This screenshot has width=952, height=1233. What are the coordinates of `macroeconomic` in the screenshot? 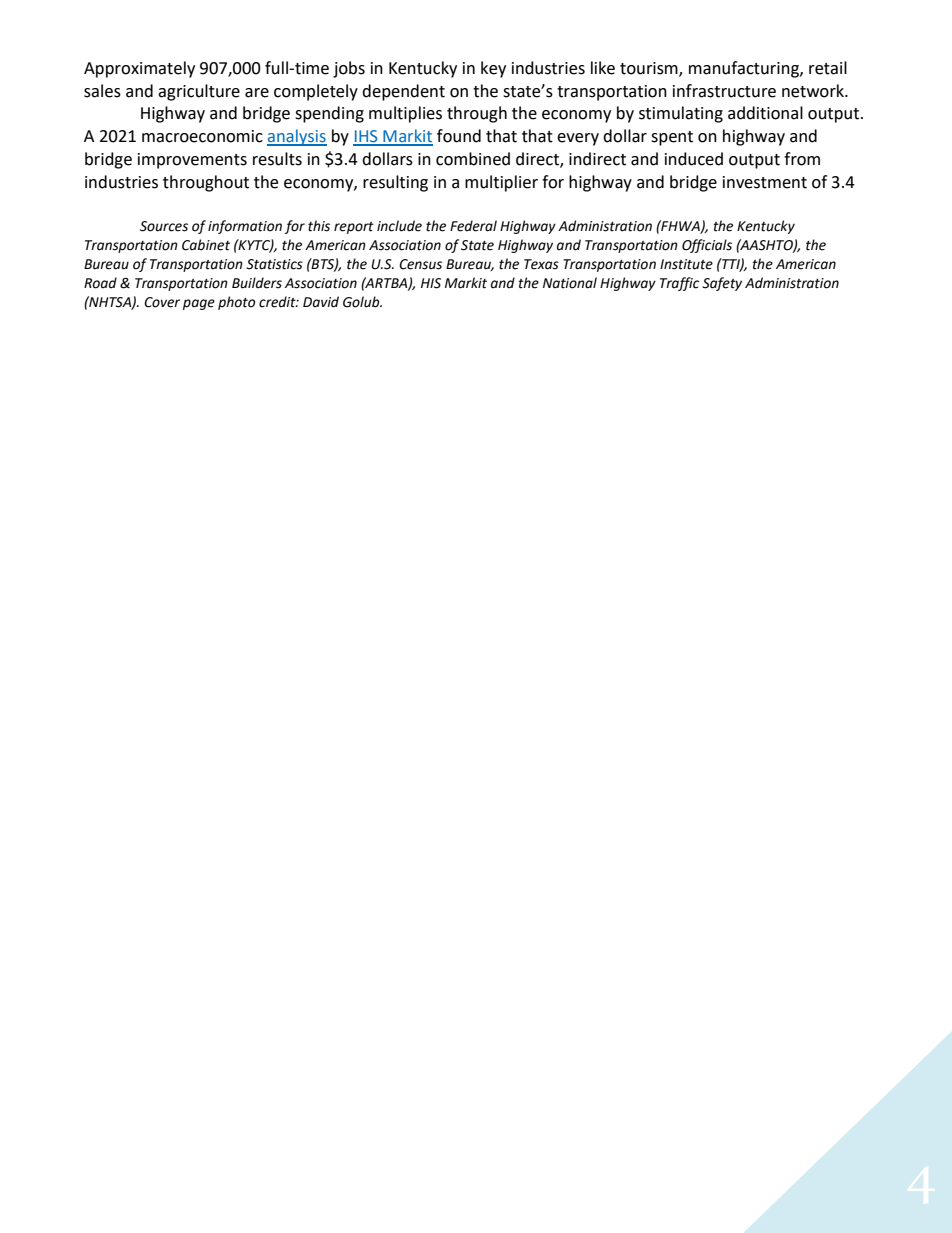 It's located at (202, 136).
